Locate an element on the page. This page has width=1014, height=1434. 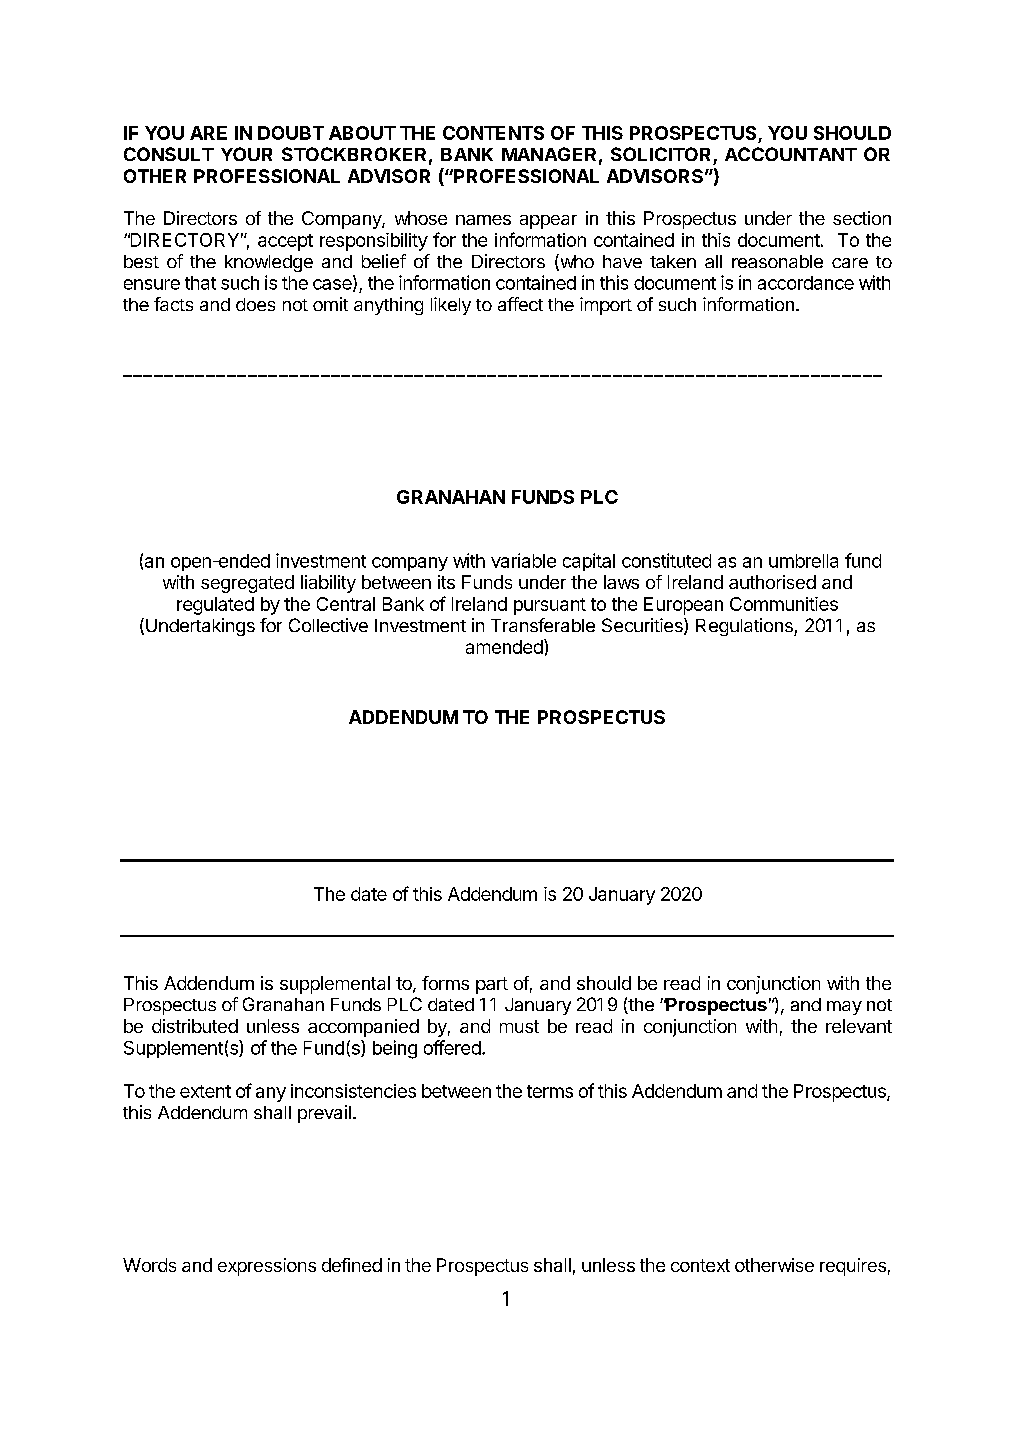
Transferable is located at coordinates (543, 625).
